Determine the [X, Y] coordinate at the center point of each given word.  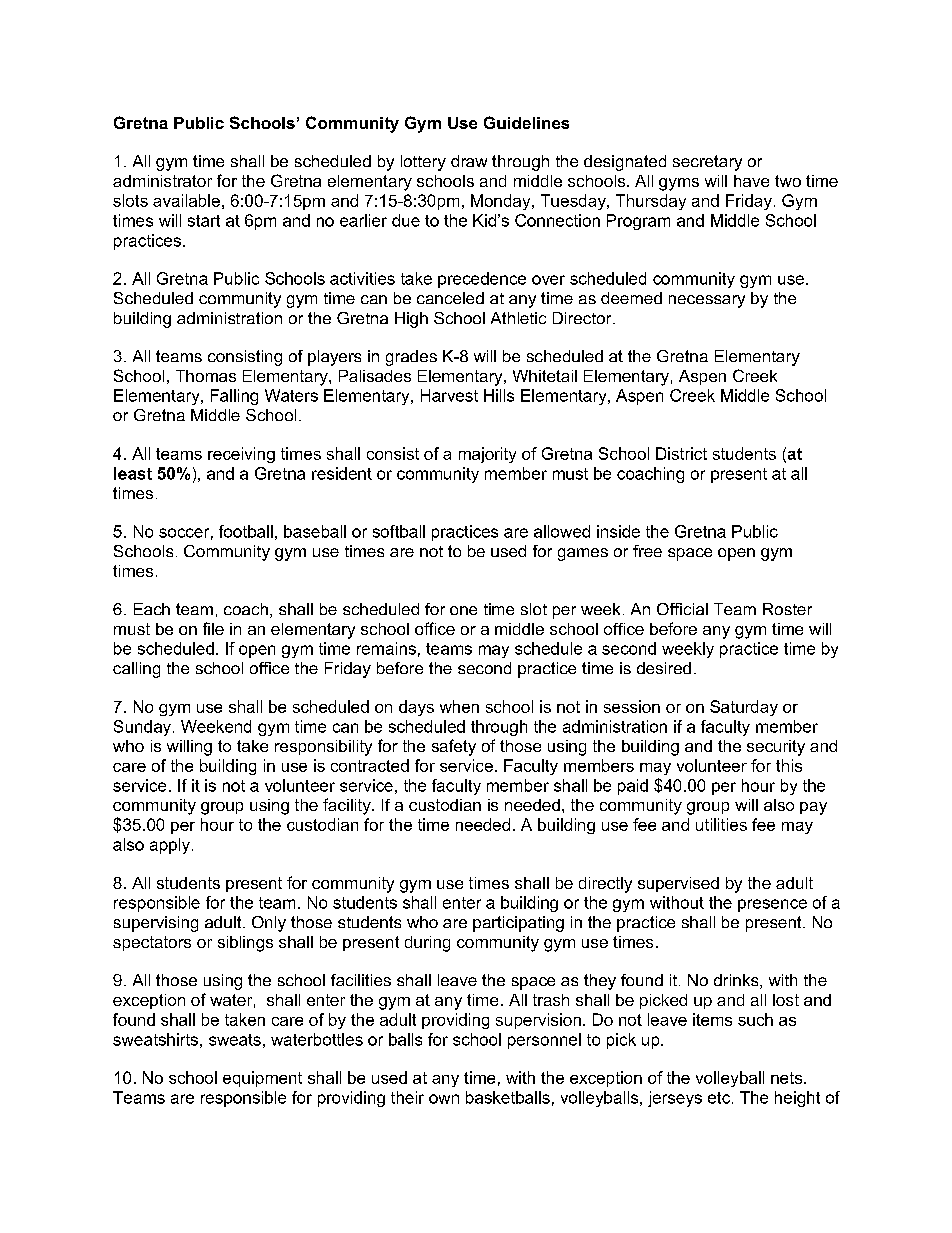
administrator [162, 181]
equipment [262, 1079]
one [463, 610]
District [681, 453]
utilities [721, 824]
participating [518, 924]
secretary [707, 163]
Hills [499, 395]
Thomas [206, 376]
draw [469, 161]
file [213, 628]
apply [170, 846]
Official [682, 609]
